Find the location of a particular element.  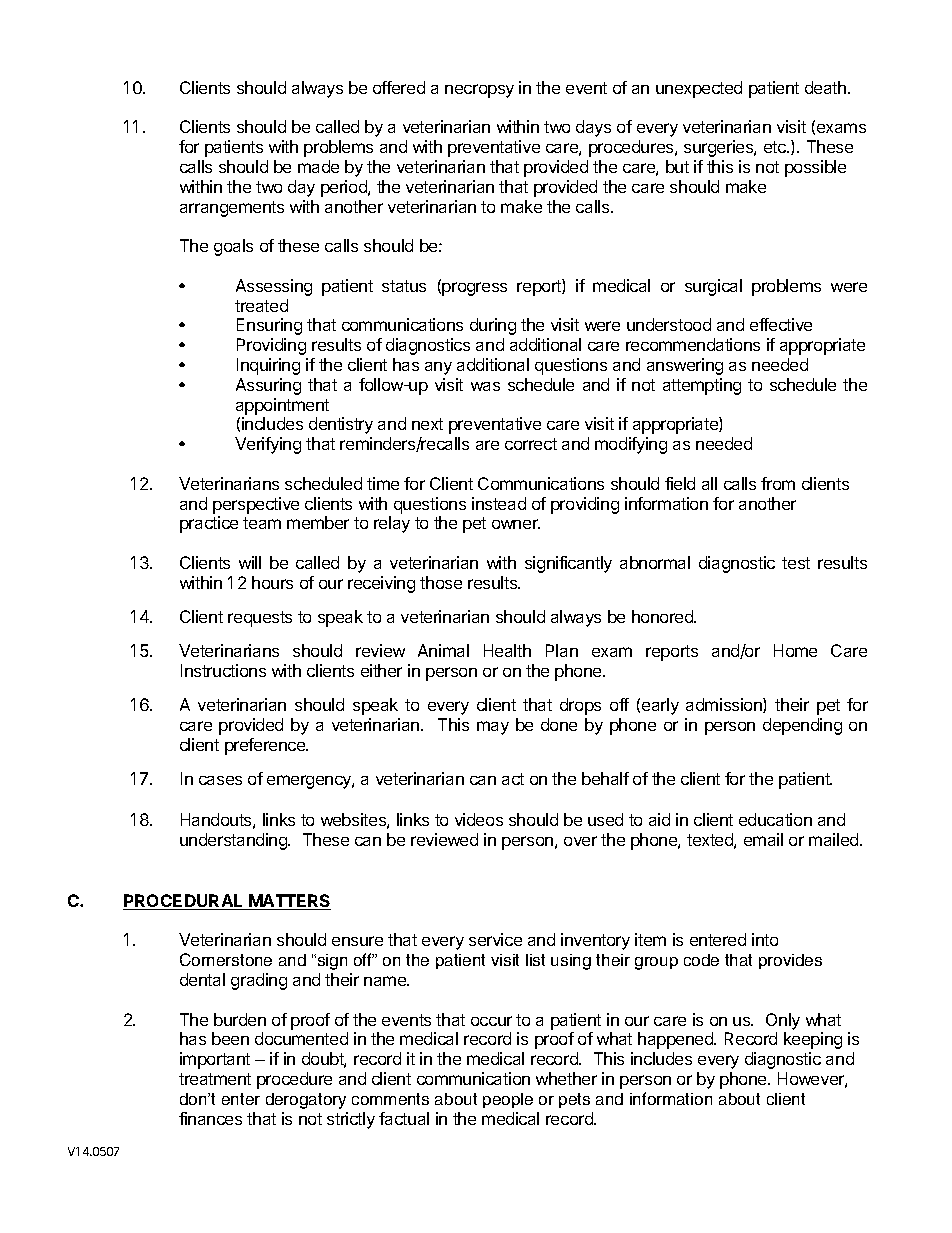

test is located at coordinates (796, 563).
